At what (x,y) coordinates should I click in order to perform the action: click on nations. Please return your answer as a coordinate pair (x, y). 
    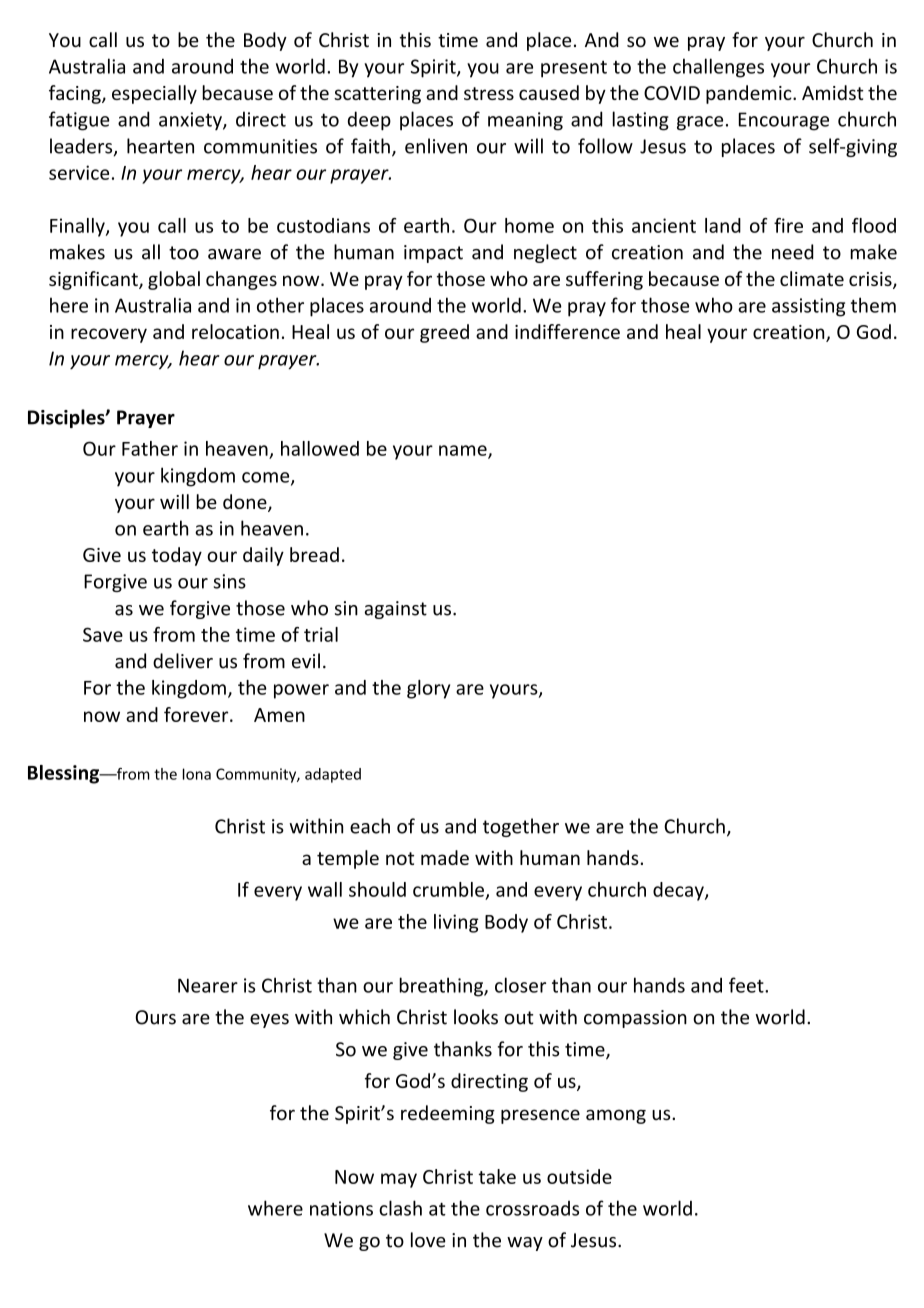
    Looking at the image, I should click on (341, 1208).
